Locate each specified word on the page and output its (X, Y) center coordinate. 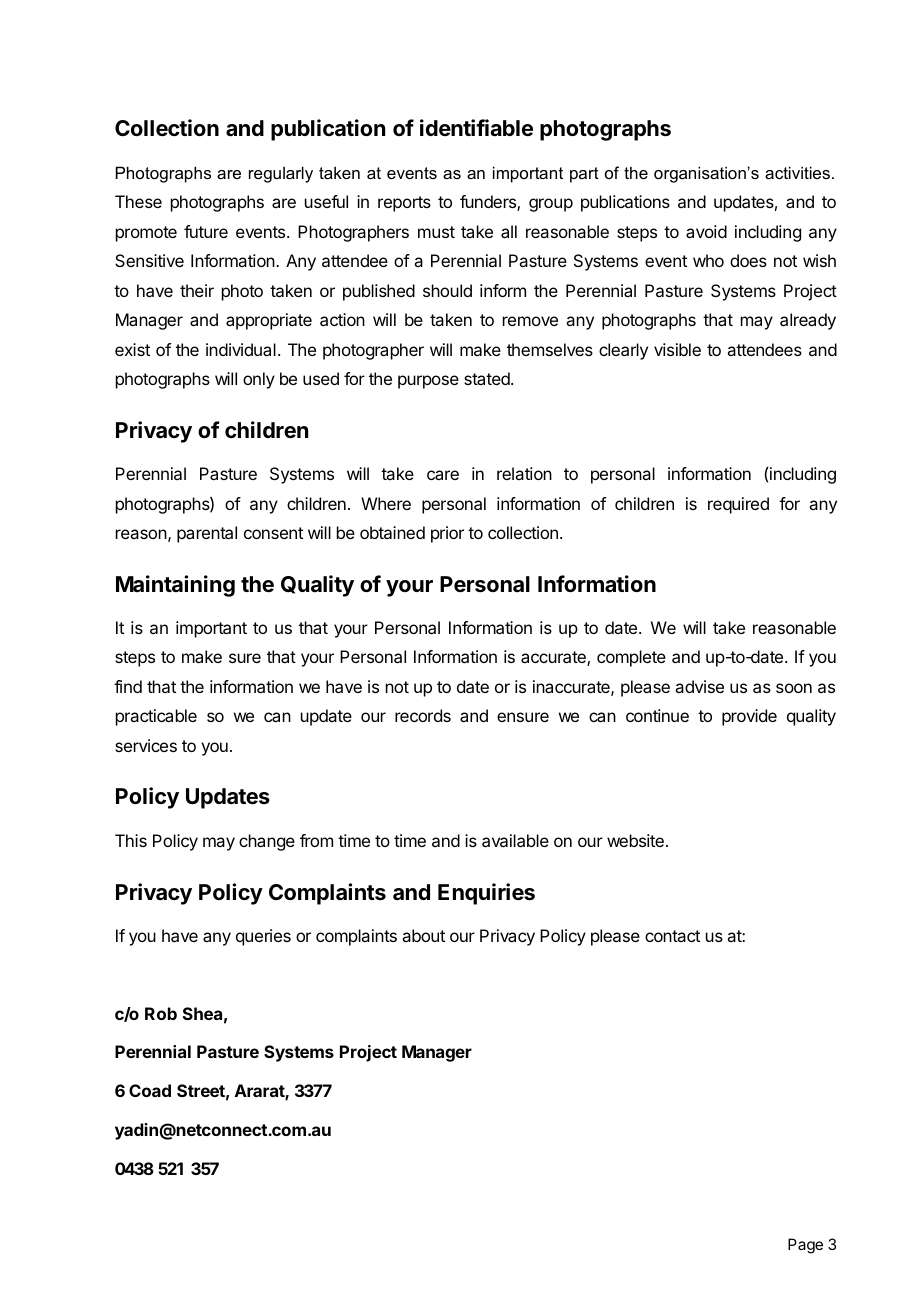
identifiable (476, 128)
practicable (156, 717)
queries (263, 937)
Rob (161, 1013)
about (423, 935)
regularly (281, 174)
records (423, 715)
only (259, 380)
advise (699, 686)
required (738, 505)
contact (672, 936)
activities (797, 172)
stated (488, 378)
